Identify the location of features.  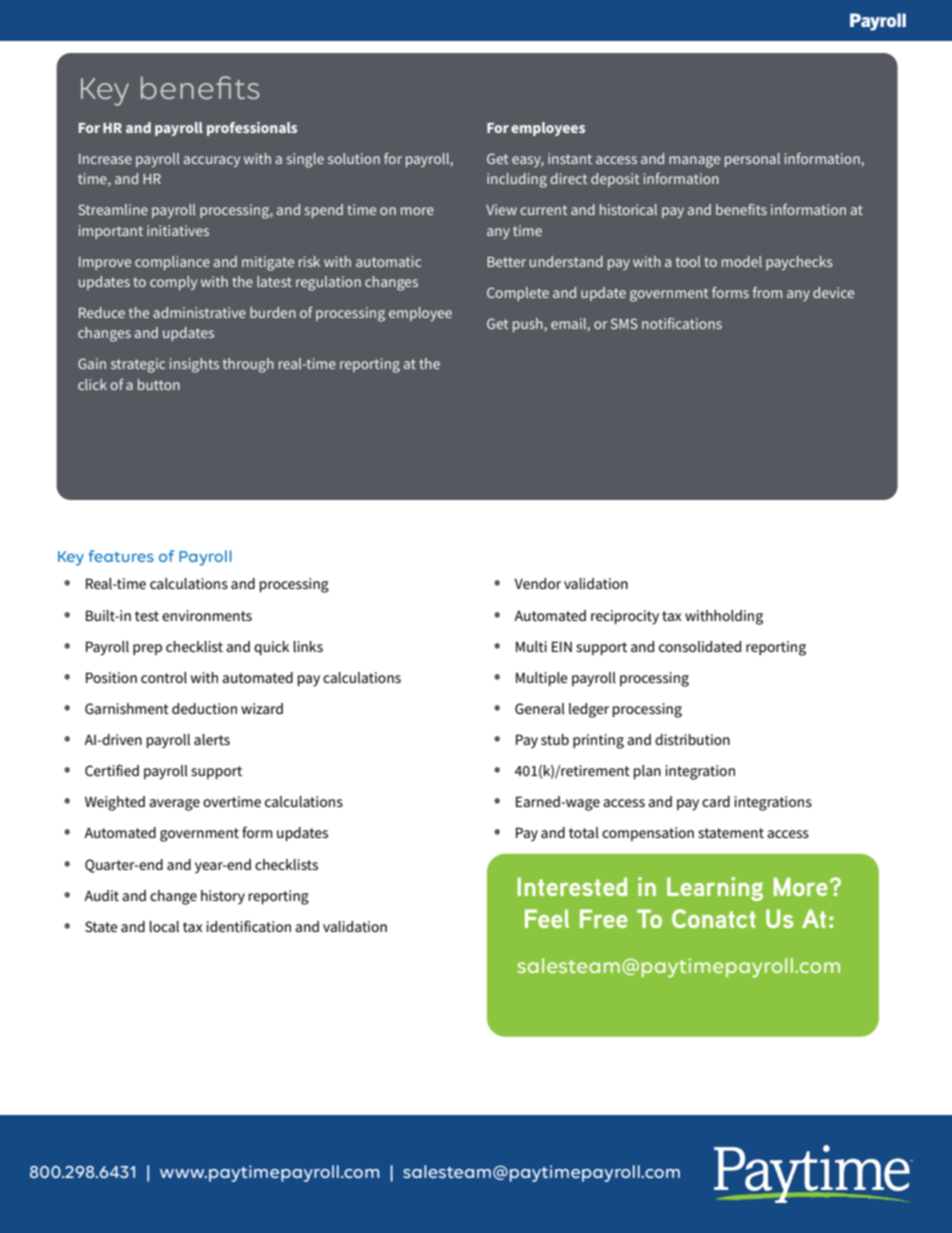
(121, 556).
